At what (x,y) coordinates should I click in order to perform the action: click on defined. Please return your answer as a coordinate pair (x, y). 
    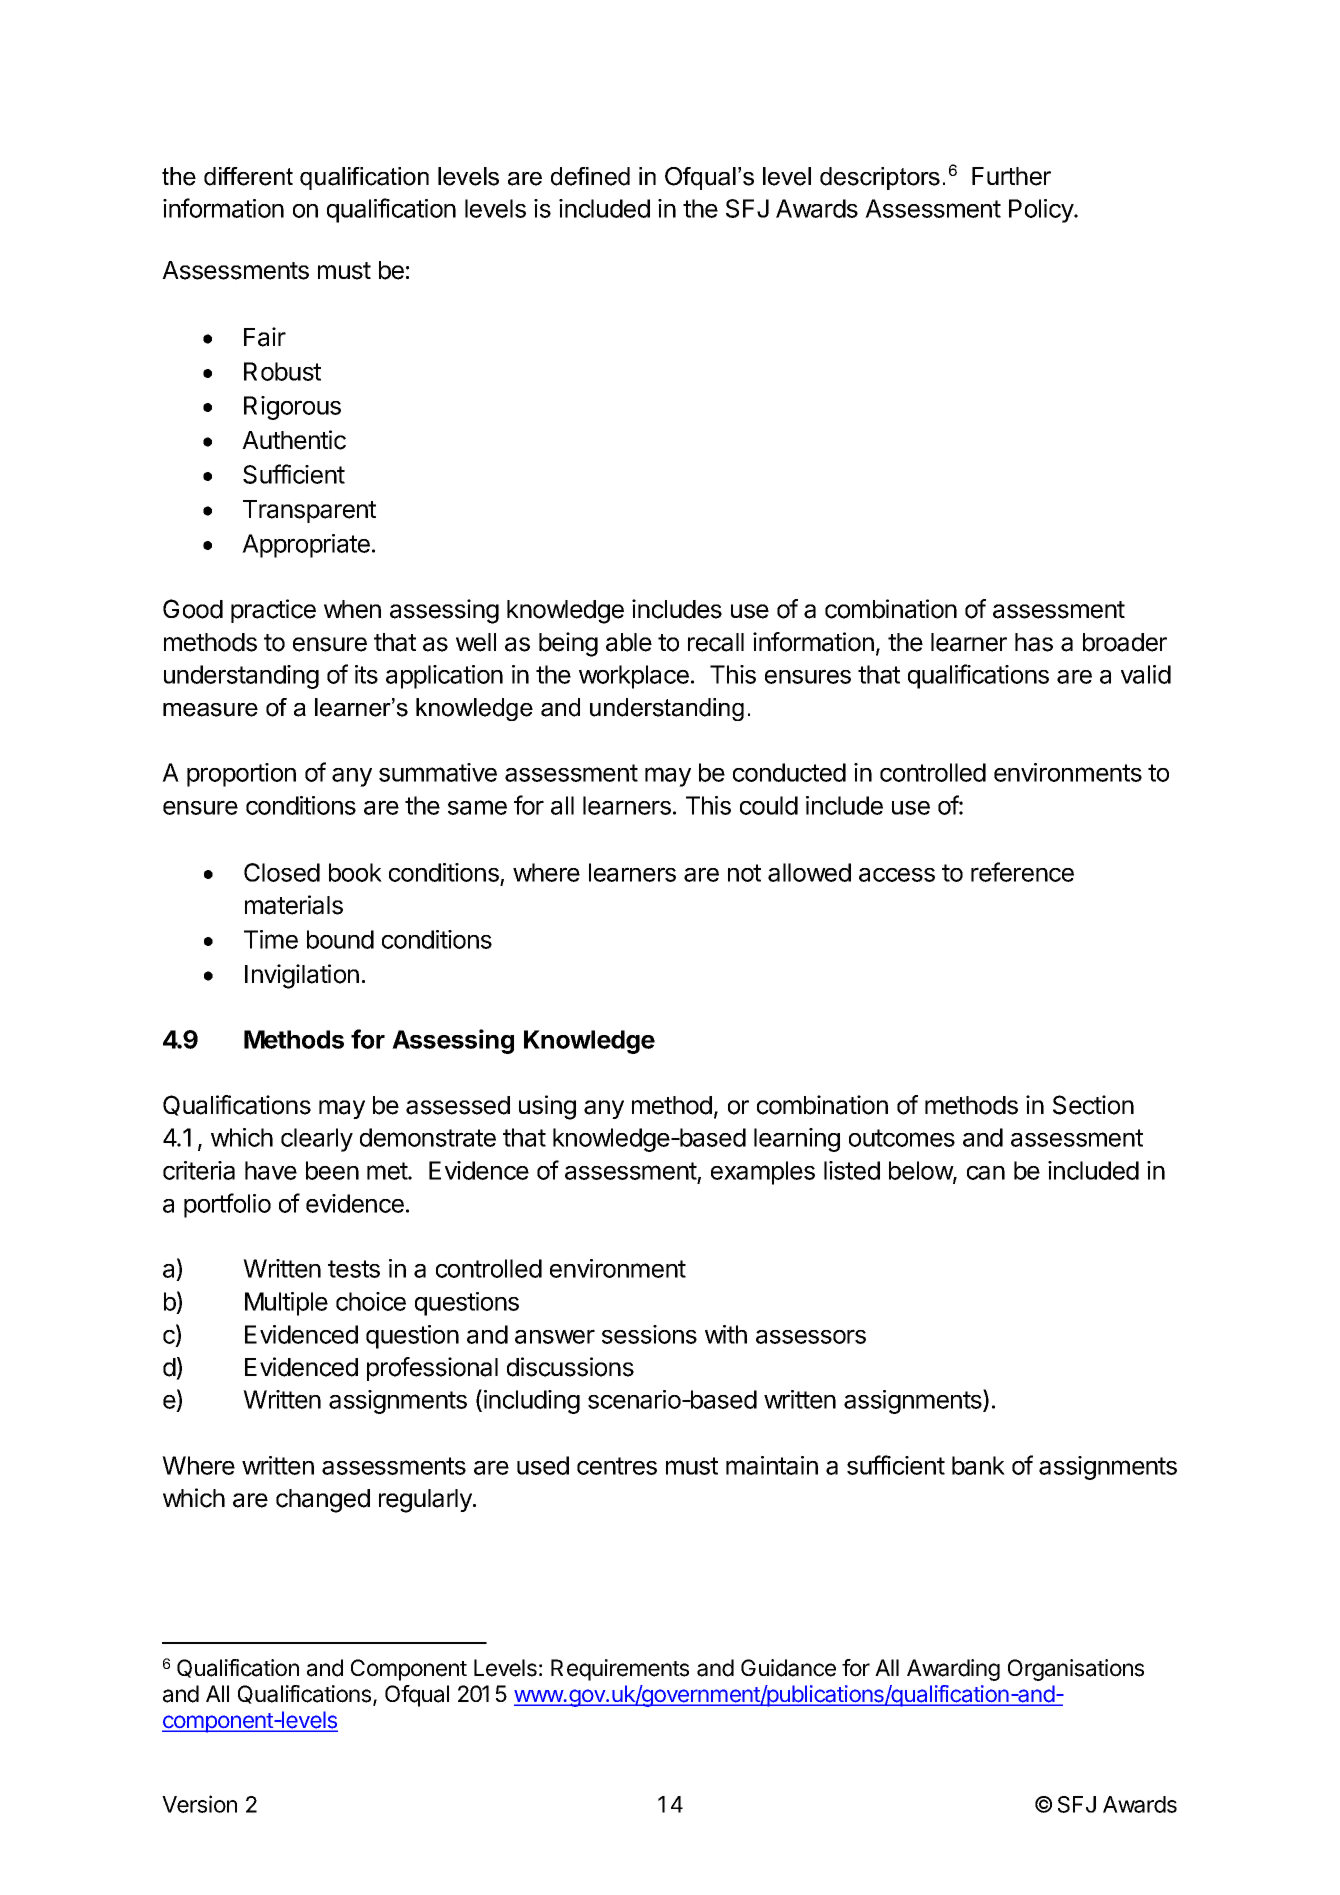
    Looking at the image, I should click on (590, 176).
